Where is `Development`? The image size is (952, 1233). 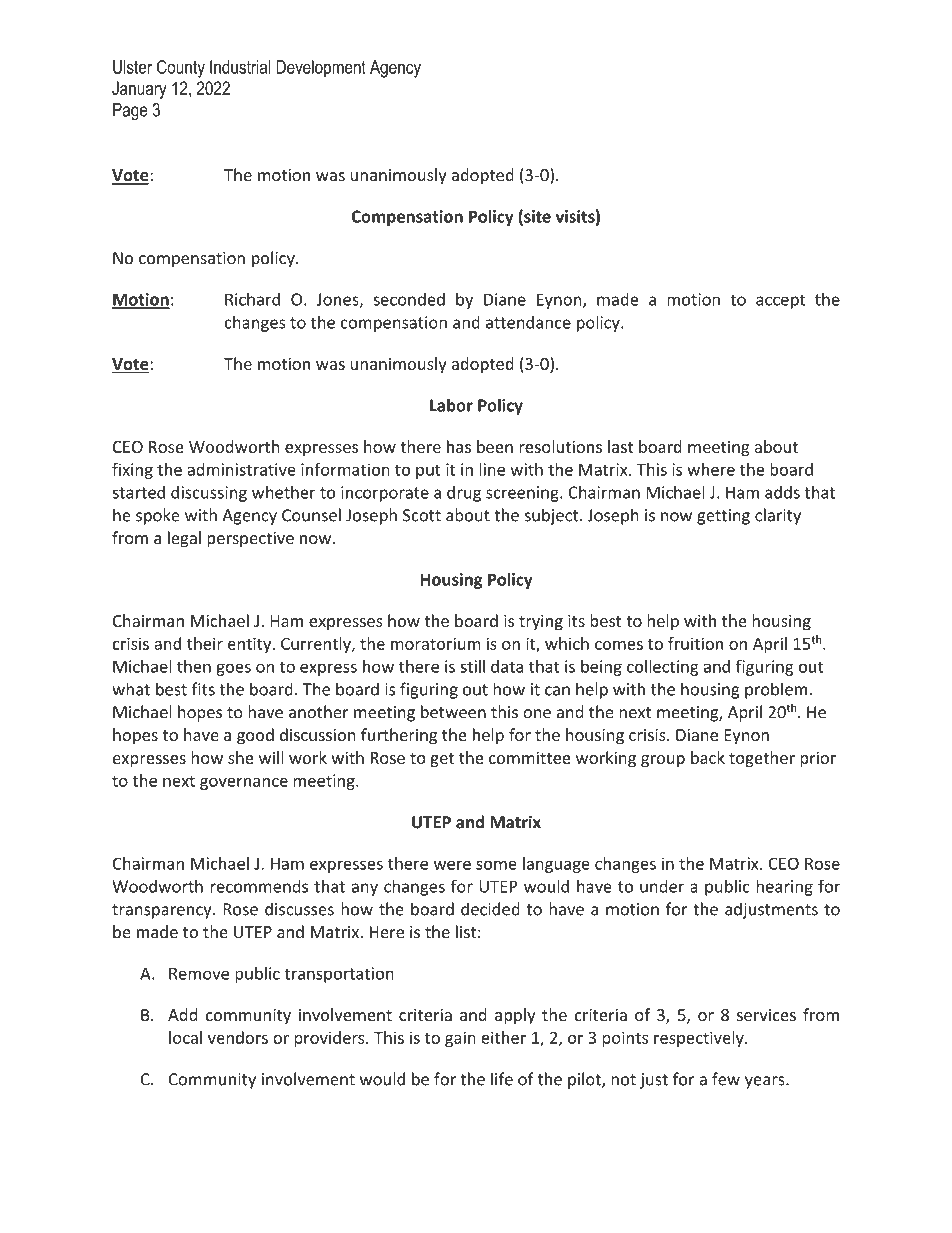 Development is located at coordinates (321, 69).
